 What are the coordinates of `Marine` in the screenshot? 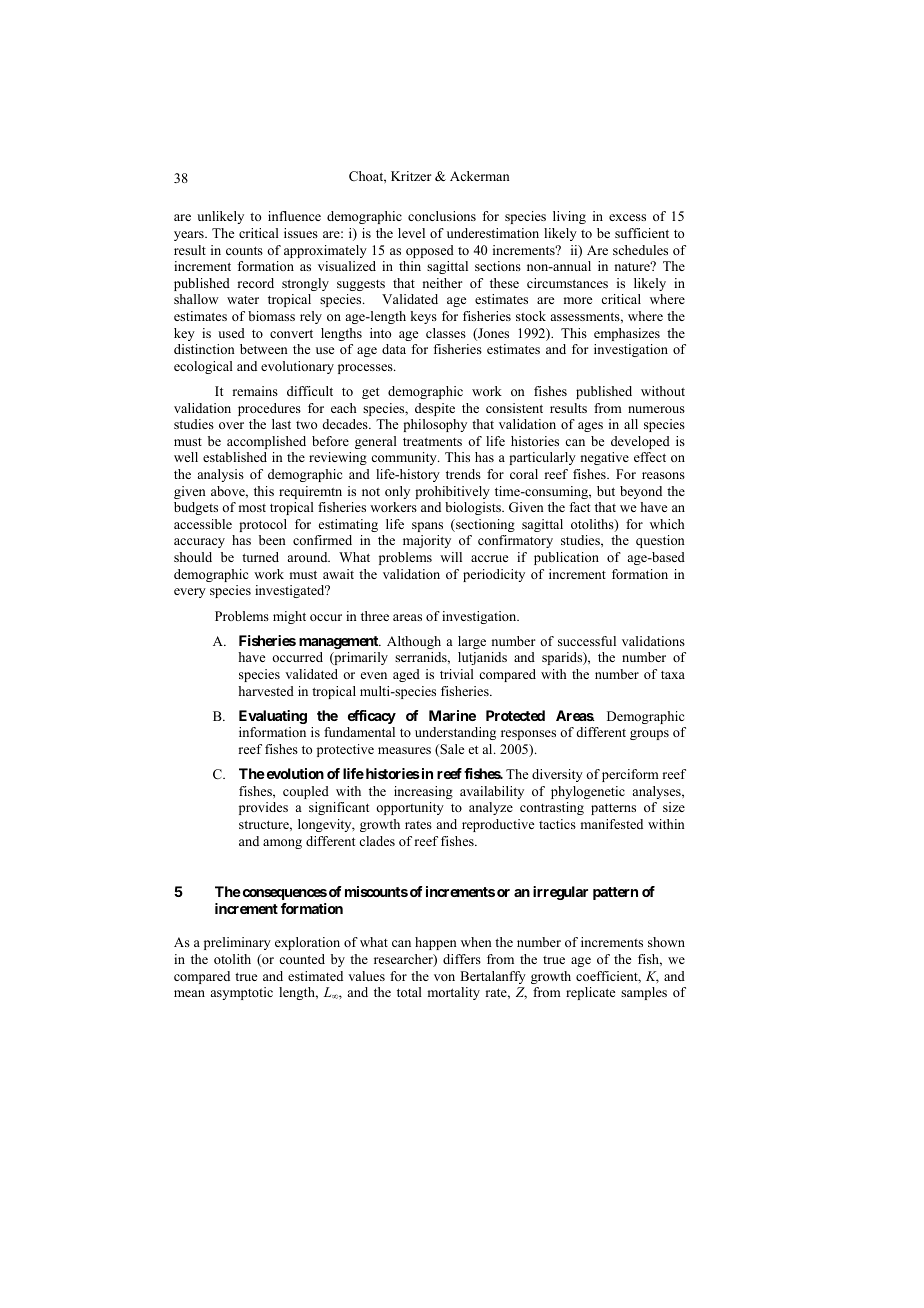 It's located at (452, 715).
